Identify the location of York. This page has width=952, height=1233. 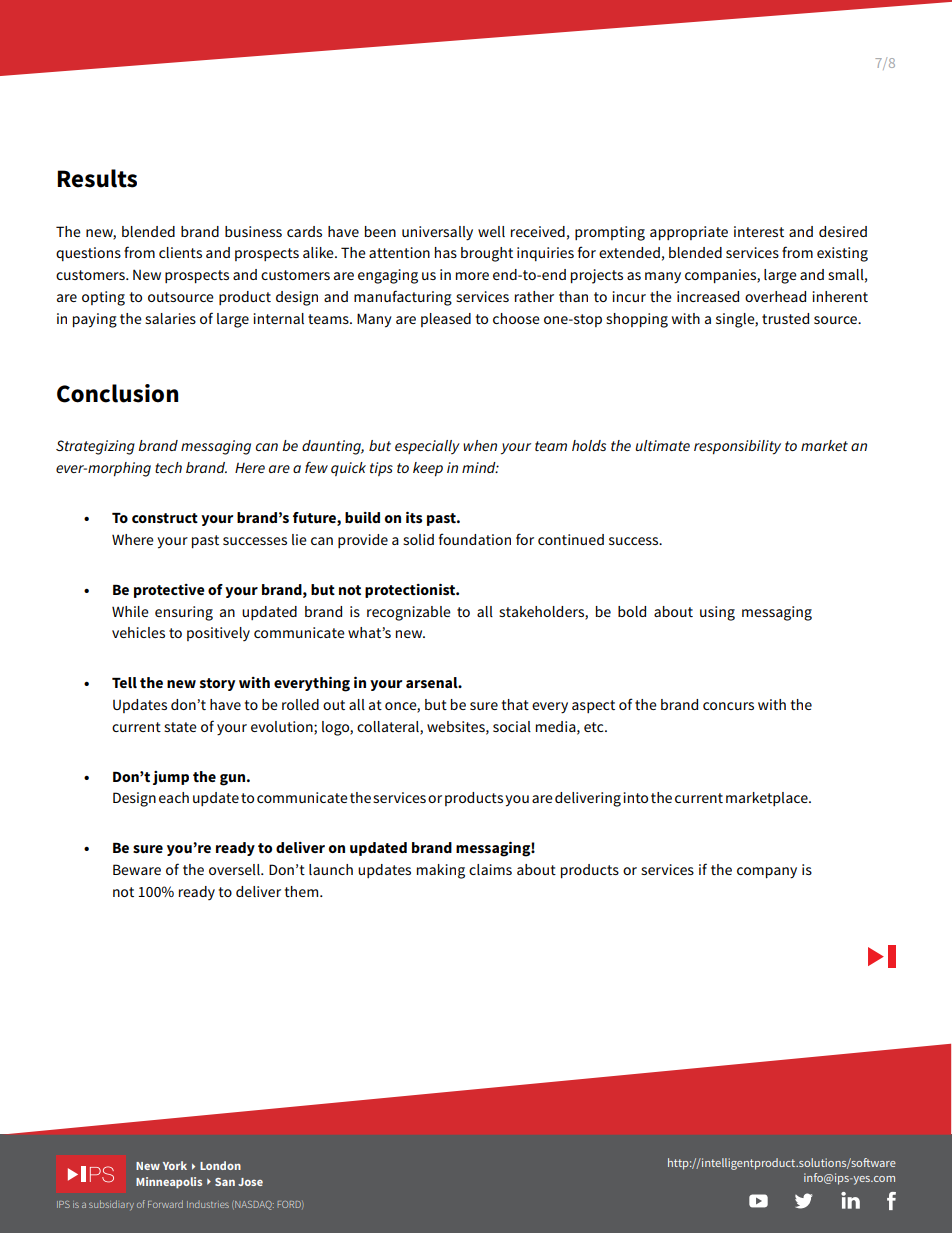
(175, 1165).
